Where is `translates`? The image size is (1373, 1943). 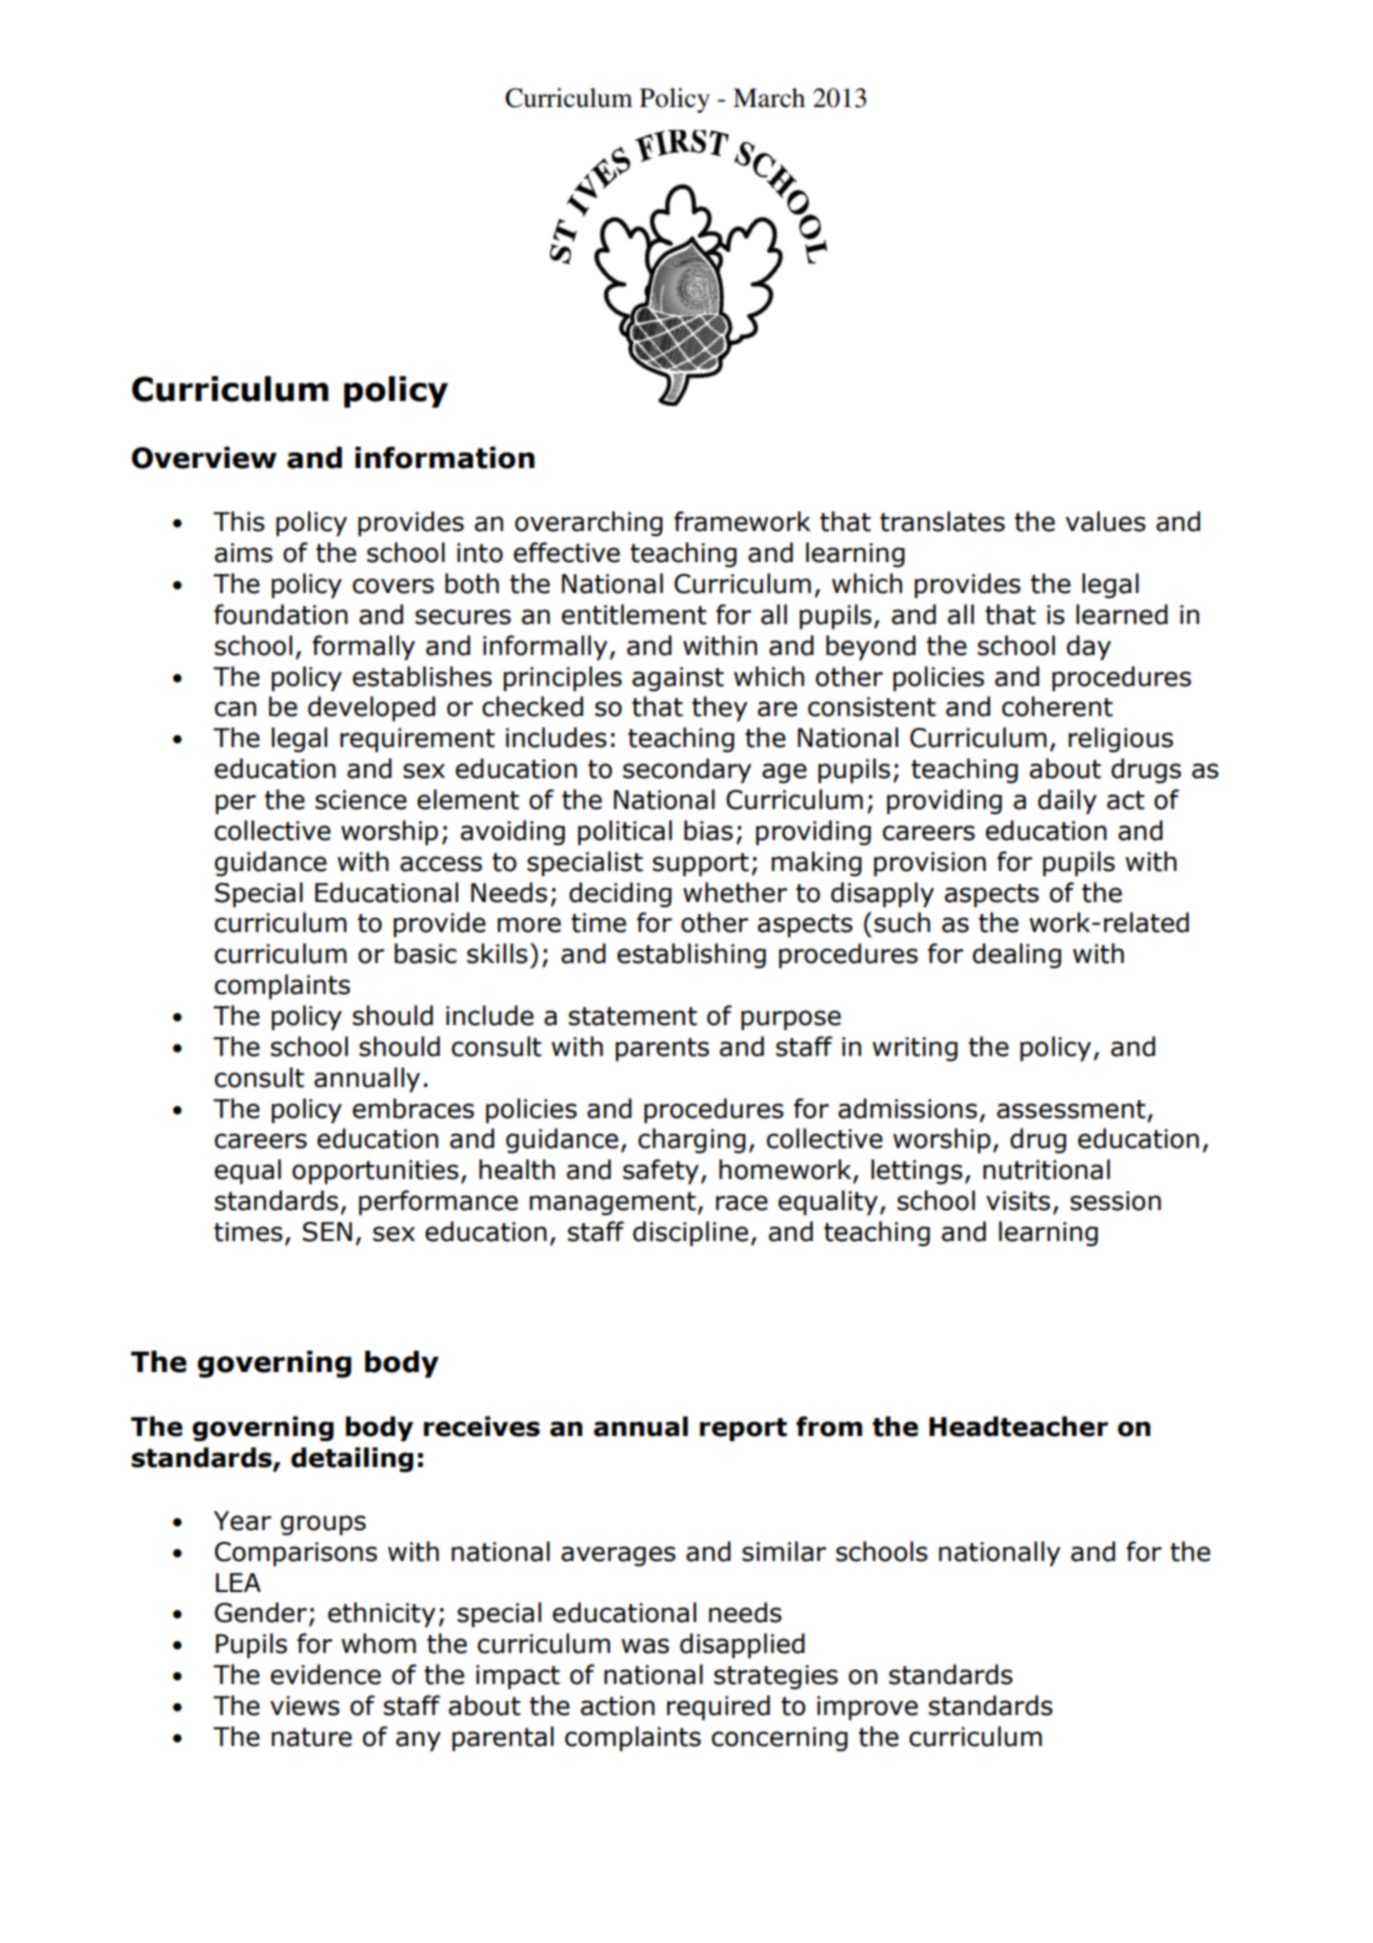
translates is located at coordinates (942, 521).
